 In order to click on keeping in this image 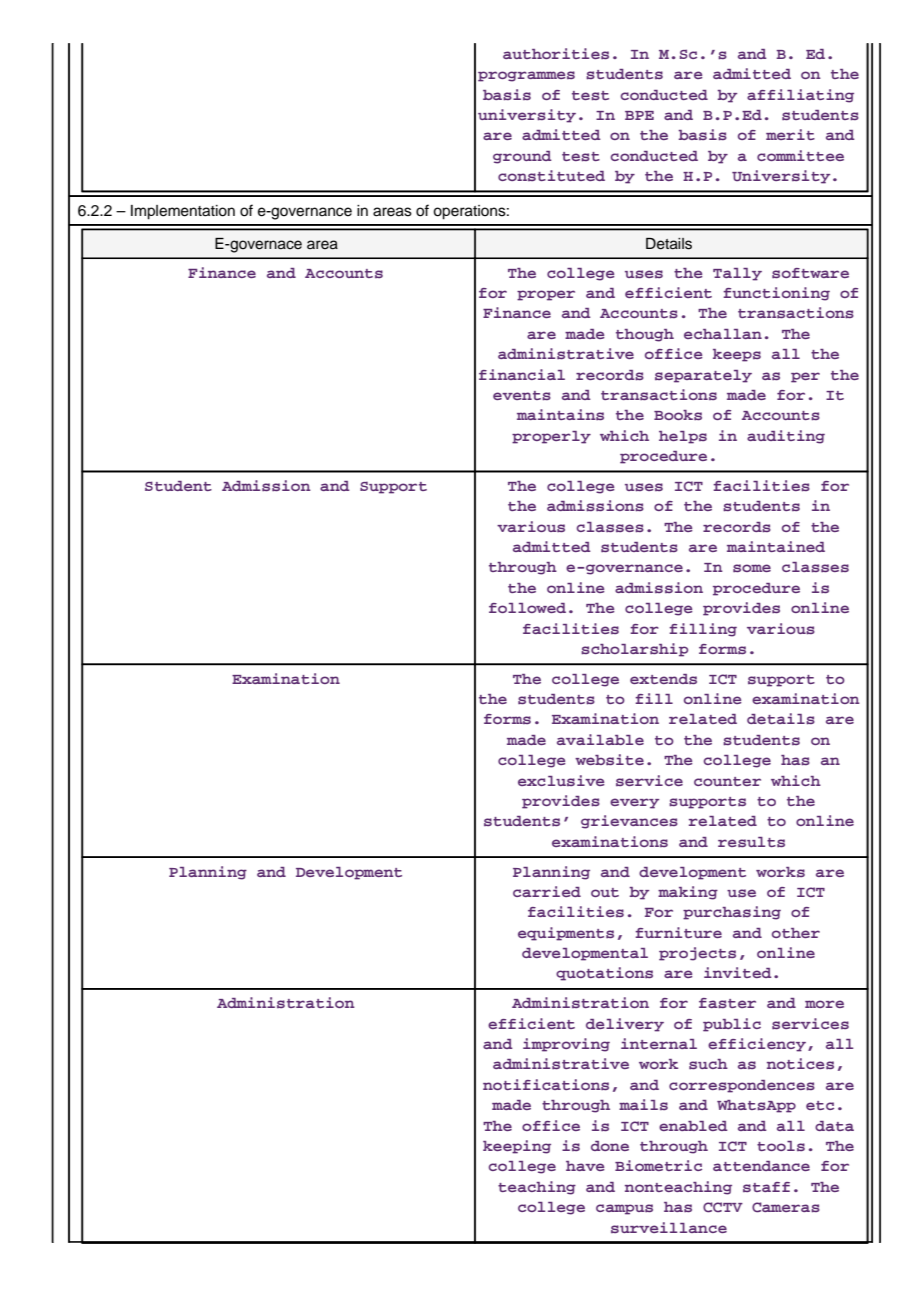, I will do `click(517, 1147)`.
